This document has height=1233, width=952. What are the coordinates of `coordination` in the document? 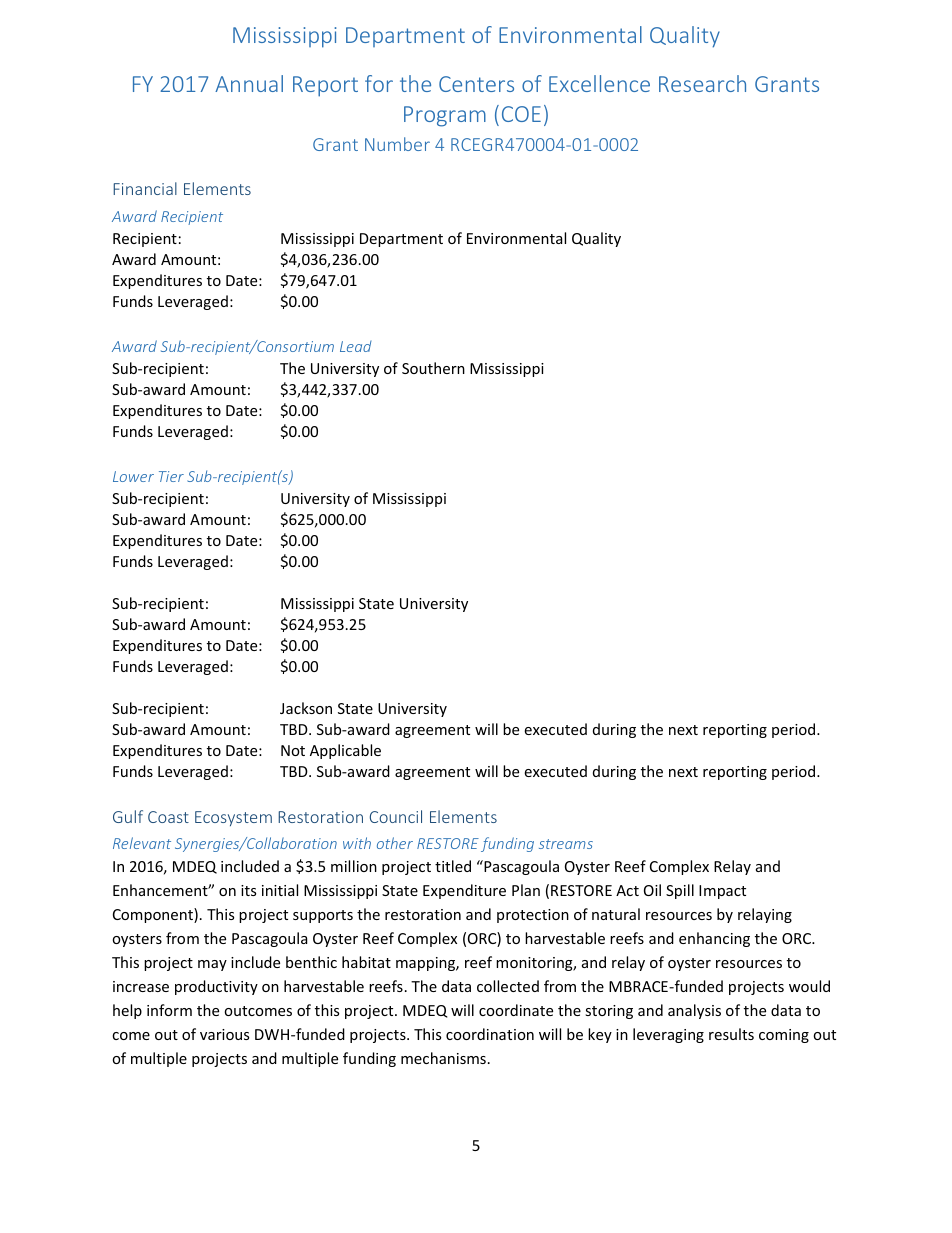 It's located at (490, 1034).
